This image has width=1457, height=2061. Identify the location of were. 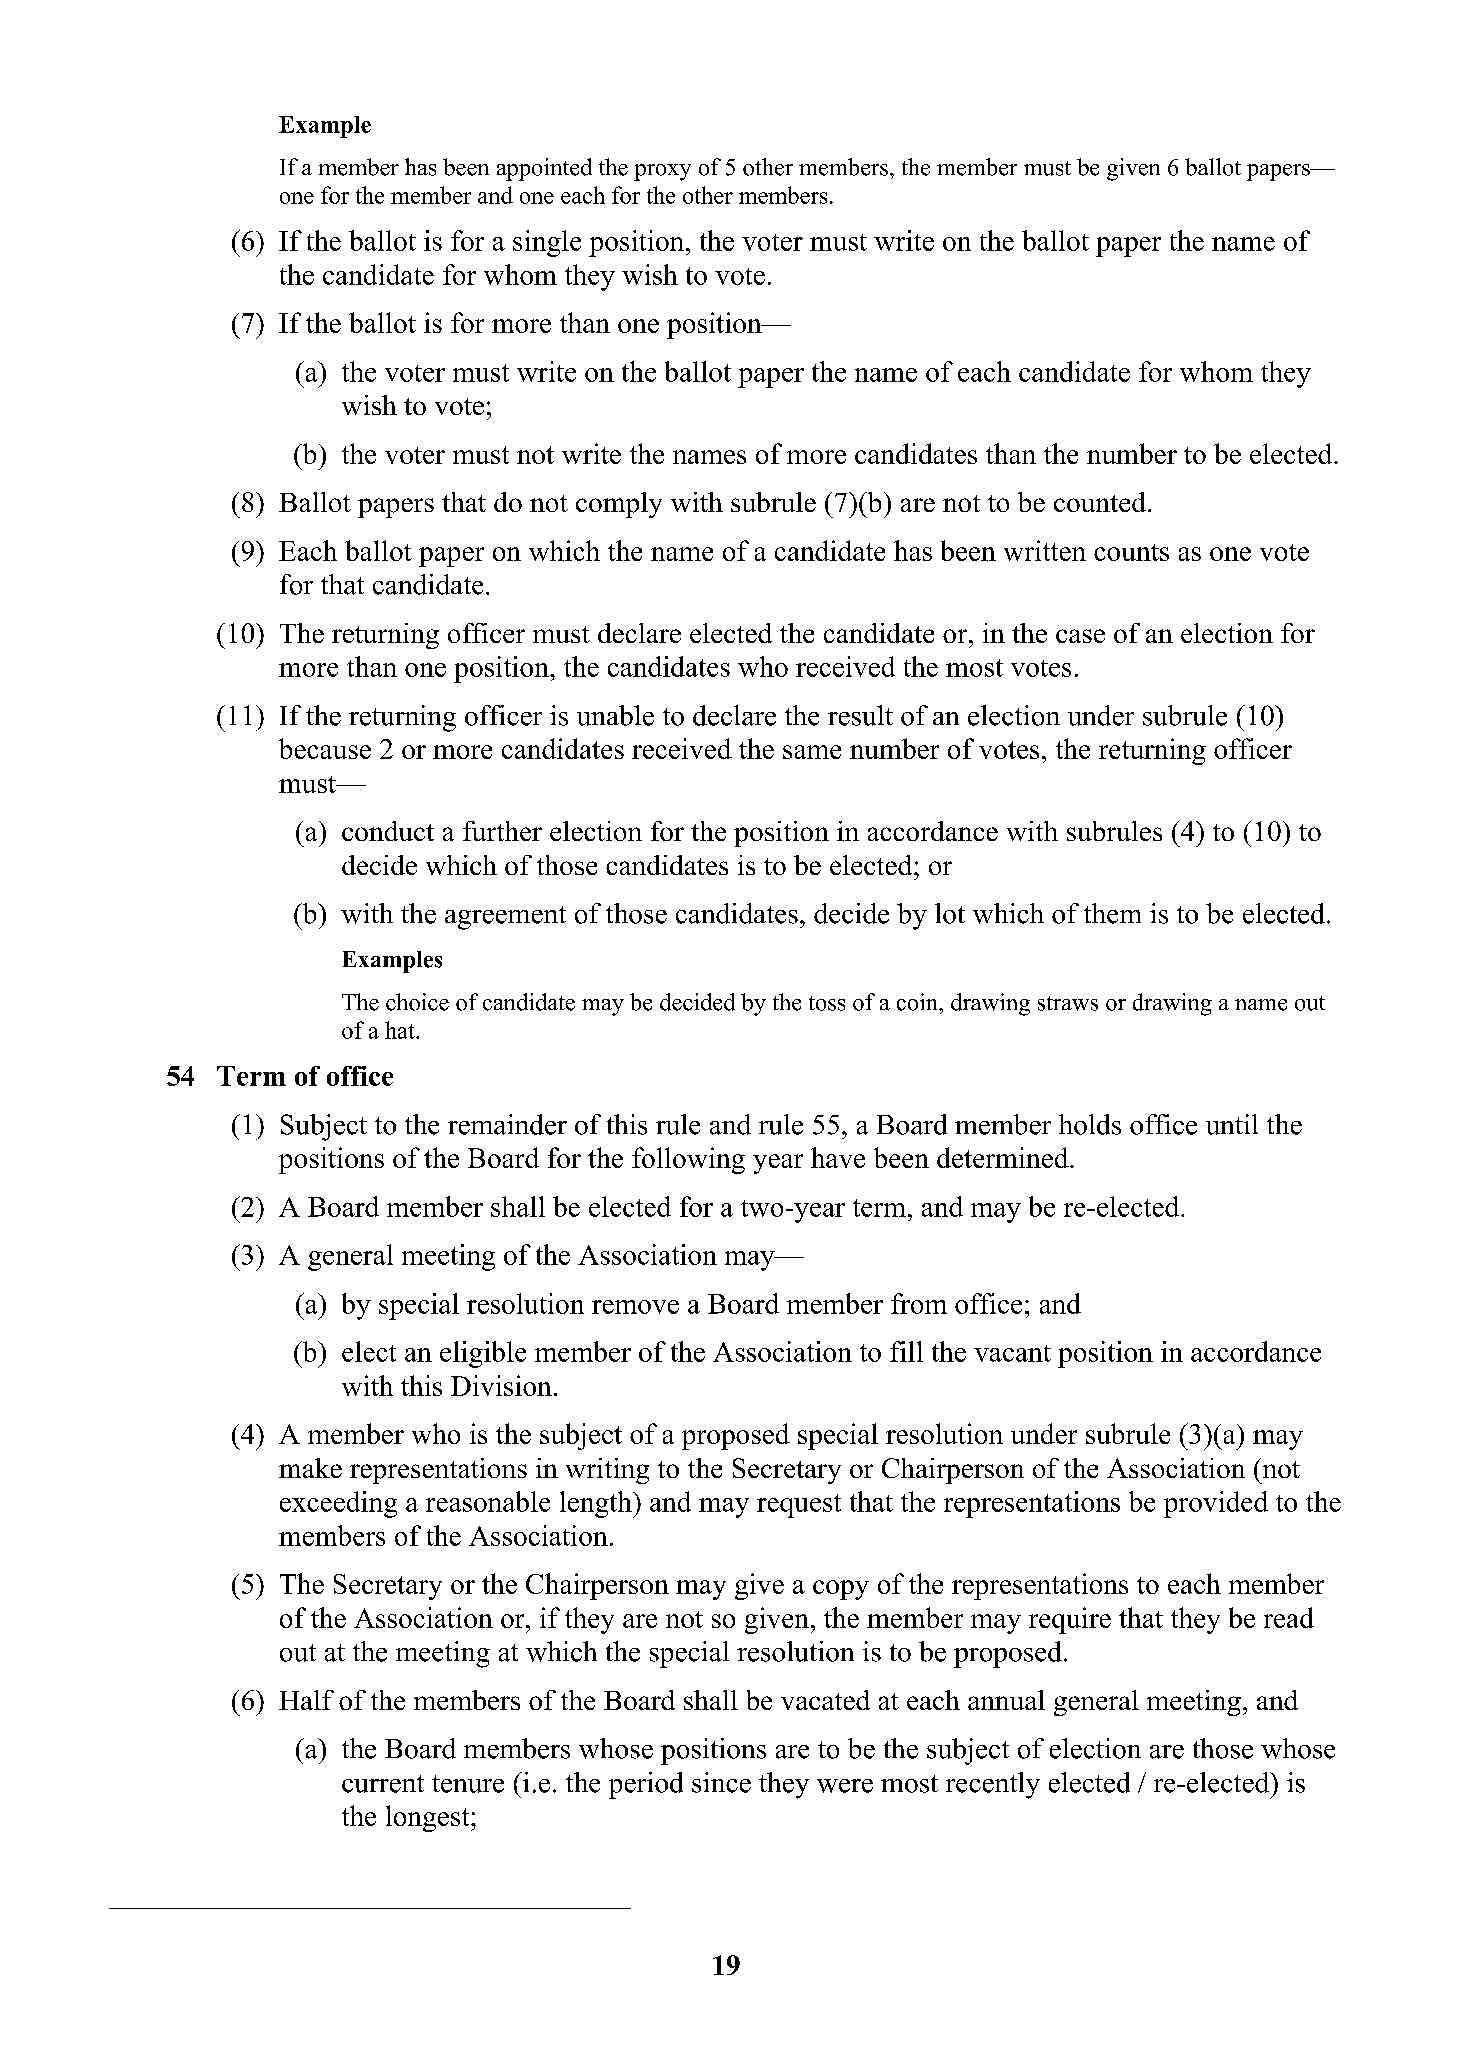
(845, 1786).
